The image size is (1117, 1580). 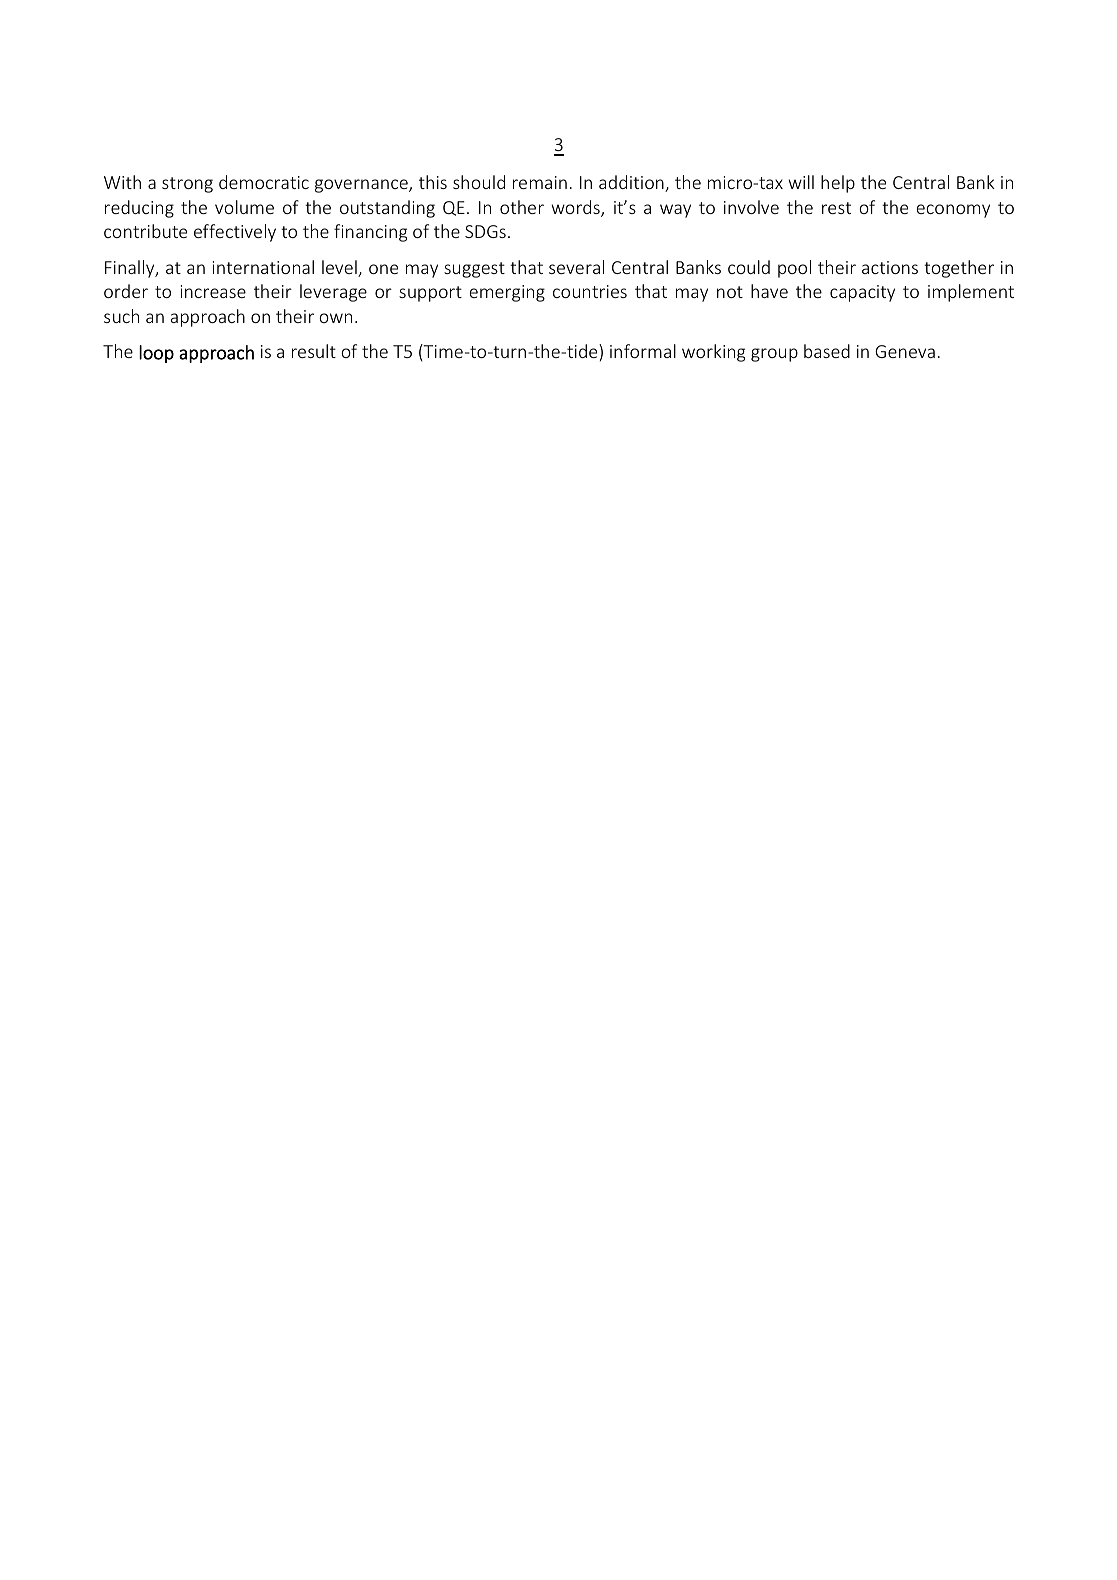 What do you see at coordinates (187, 185) in the document?
I see `strong` at bounding box center [187, 185].
